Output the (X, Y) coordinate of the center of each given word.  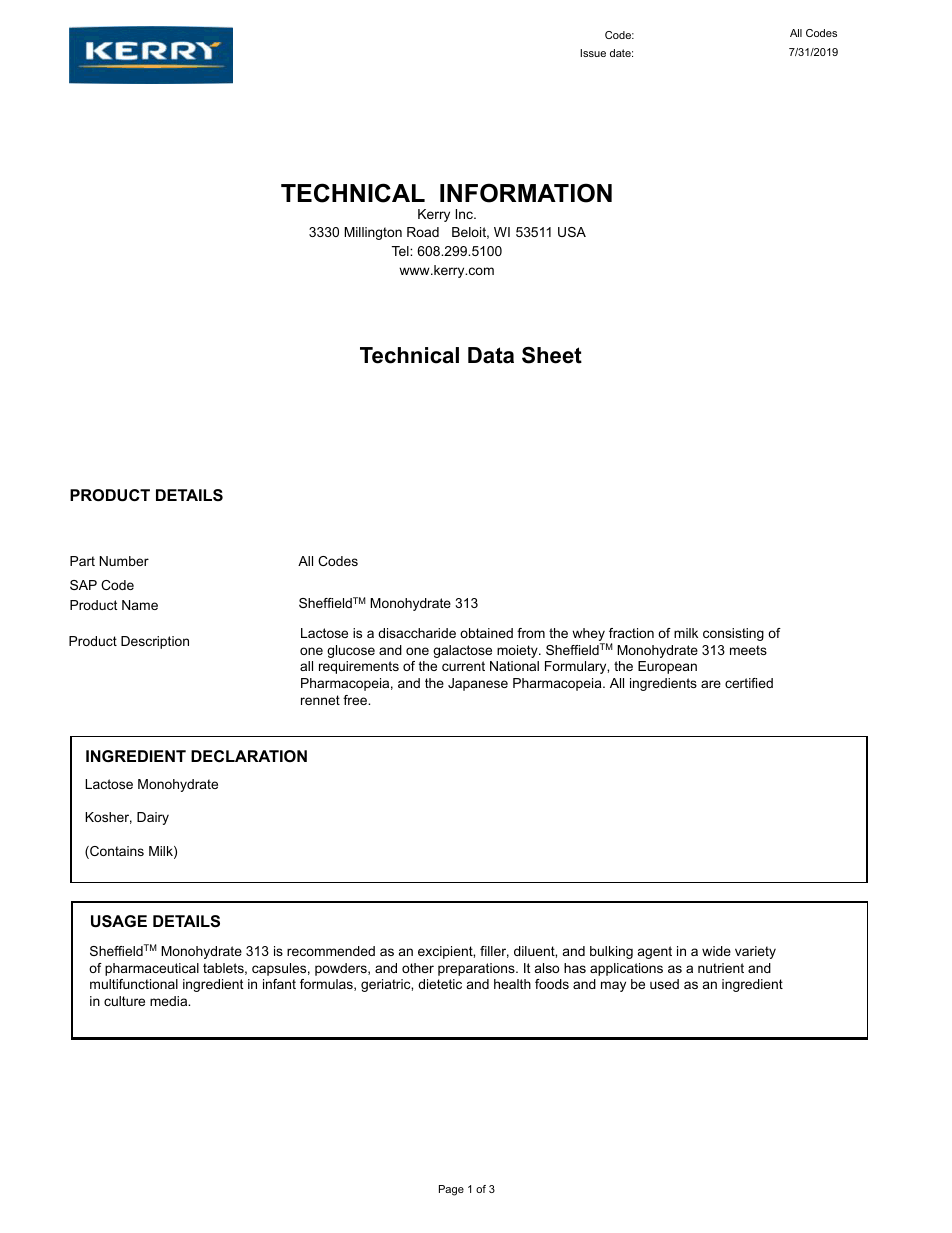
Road (423, 232)
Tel (401, 251)
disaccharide (417, 633)
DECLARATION (249, 756)
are (711, 684)
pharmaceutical (152, 969)
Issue (593, 53)
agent (655, 952)
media (170, 1001)
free (356, 700)
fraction (631, 633)
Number (124, 561)
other (418, 968)
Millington (373, 233)
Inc (465, 214)
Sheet (552, 355)
